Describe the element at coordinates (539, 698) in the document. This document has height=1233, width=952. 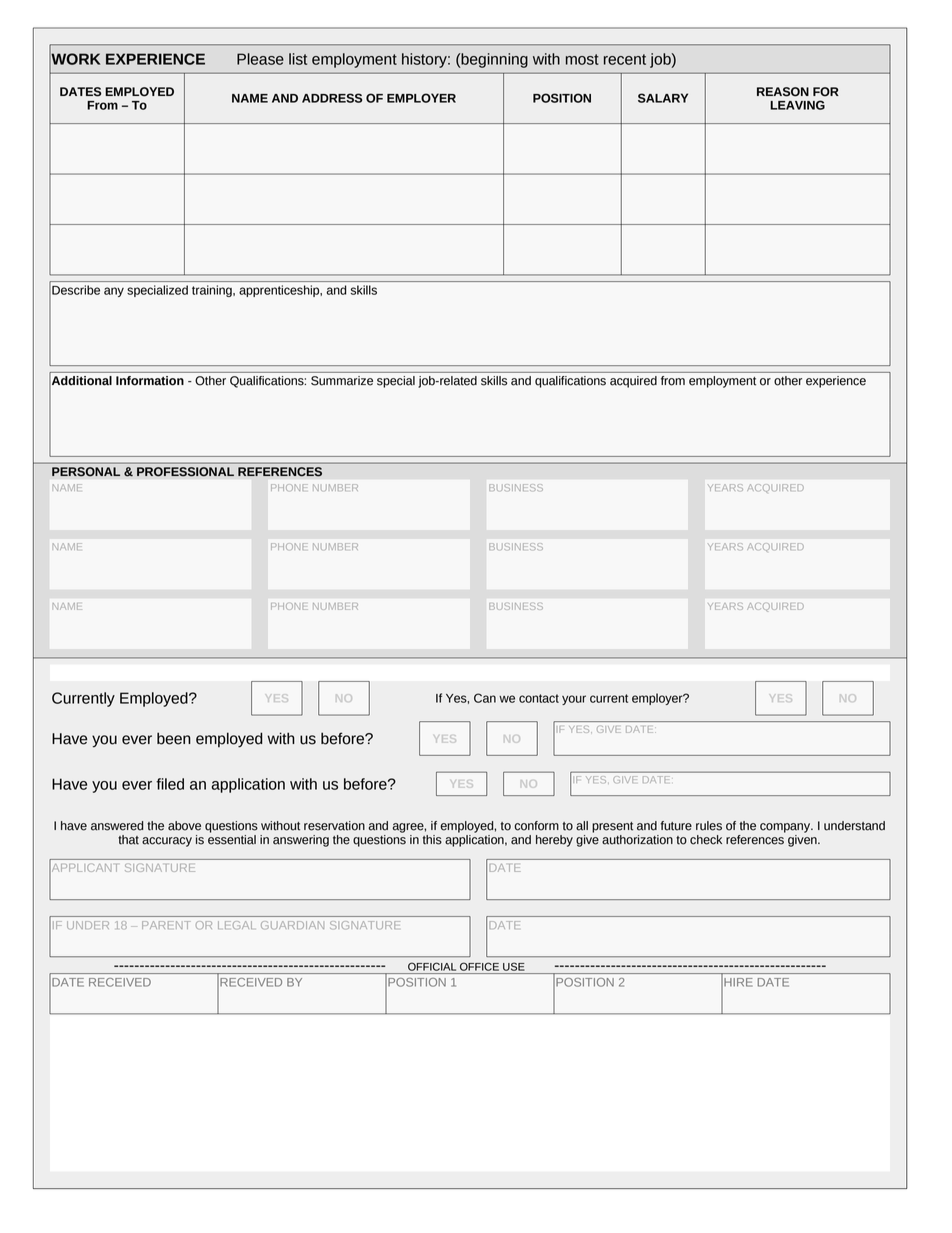
I see `contact` at that location.
